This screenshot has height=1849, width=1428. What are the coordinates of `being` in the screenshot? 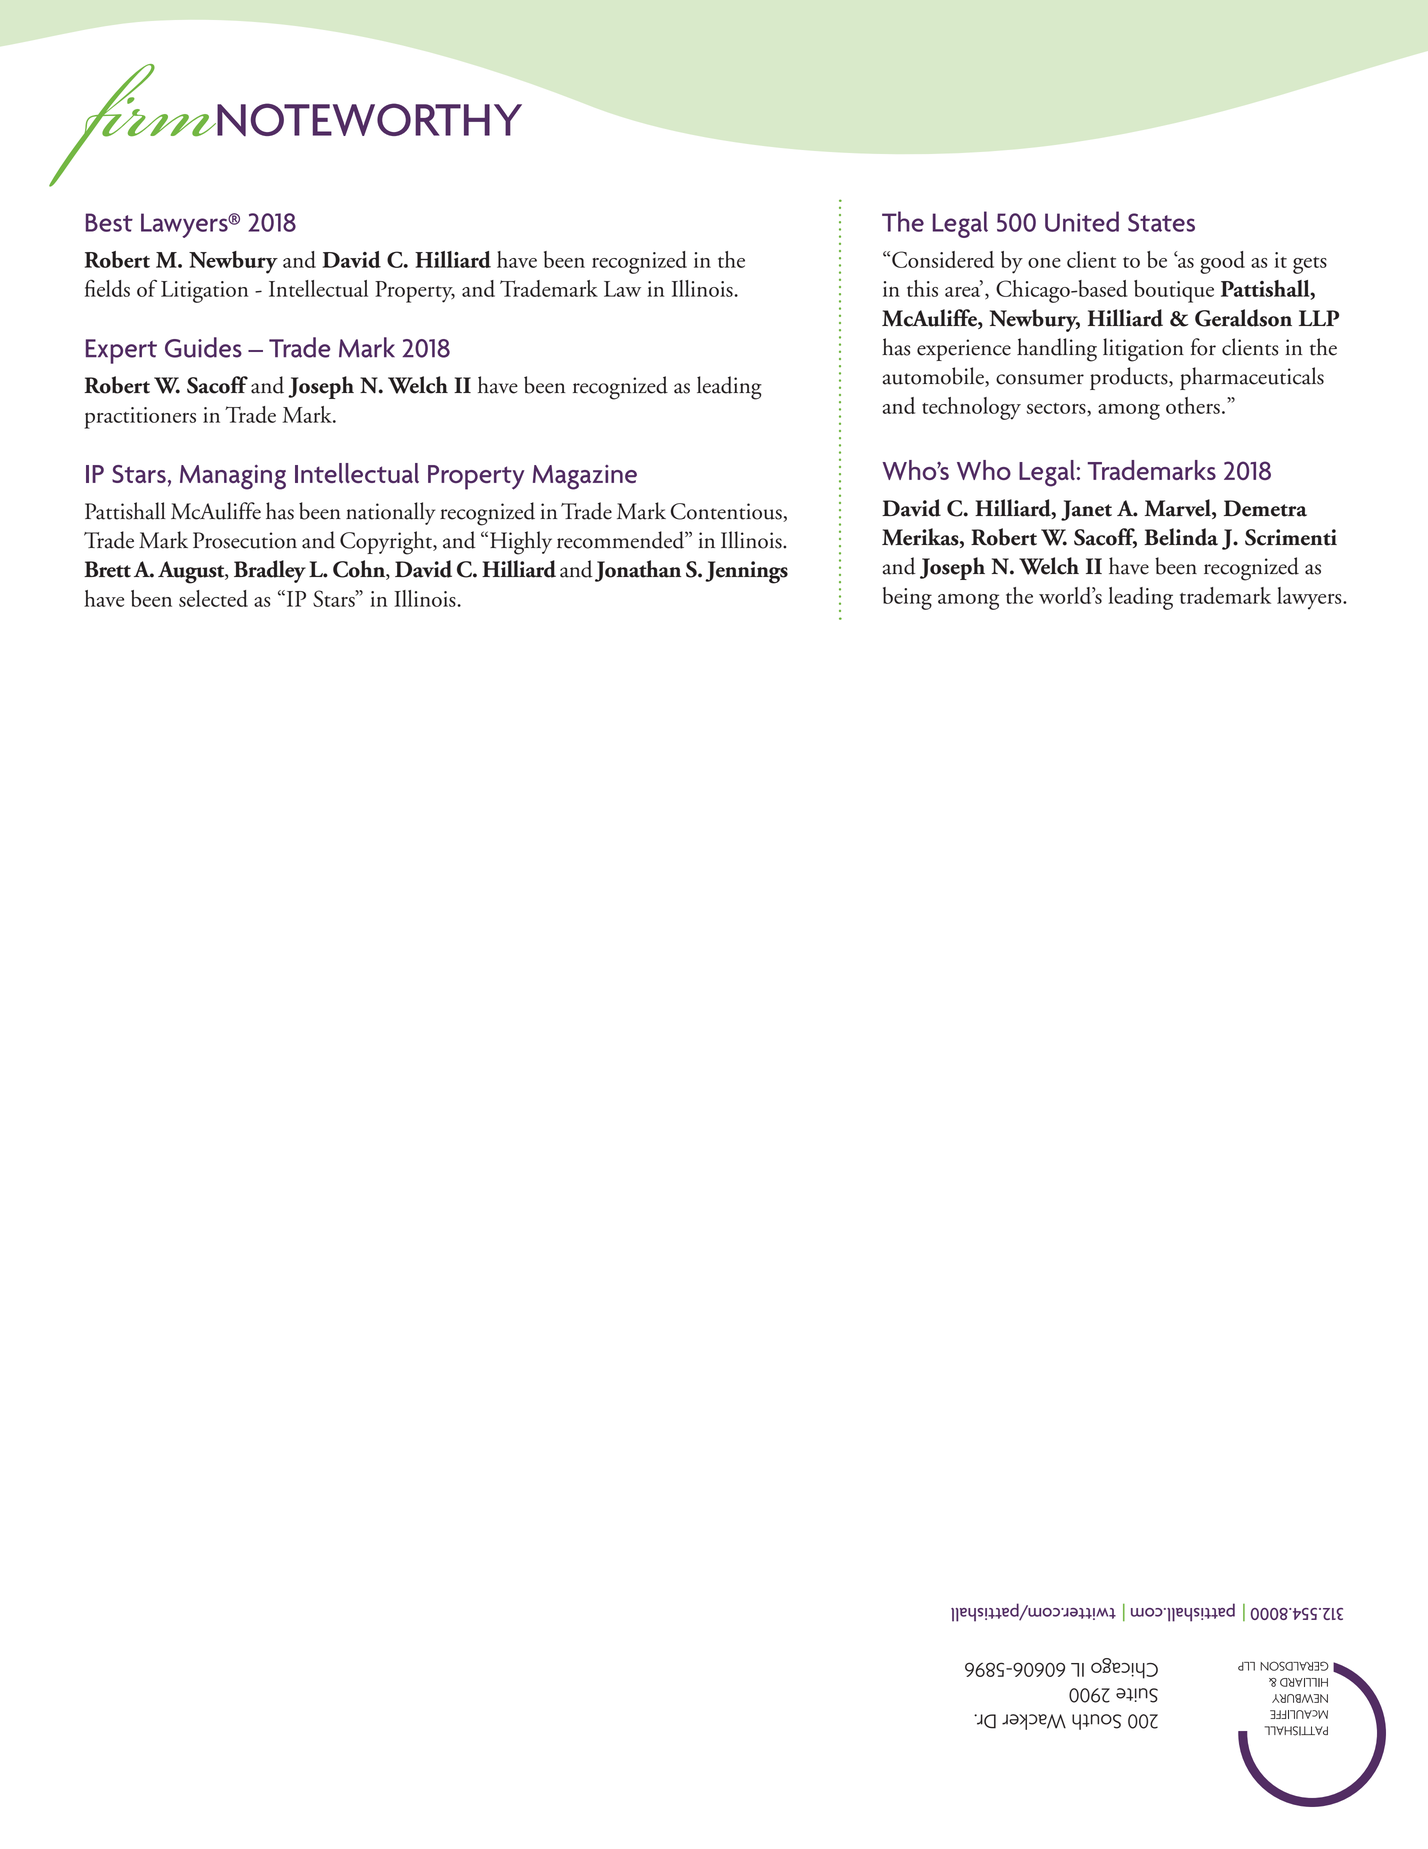 It's located at (907, 598).
